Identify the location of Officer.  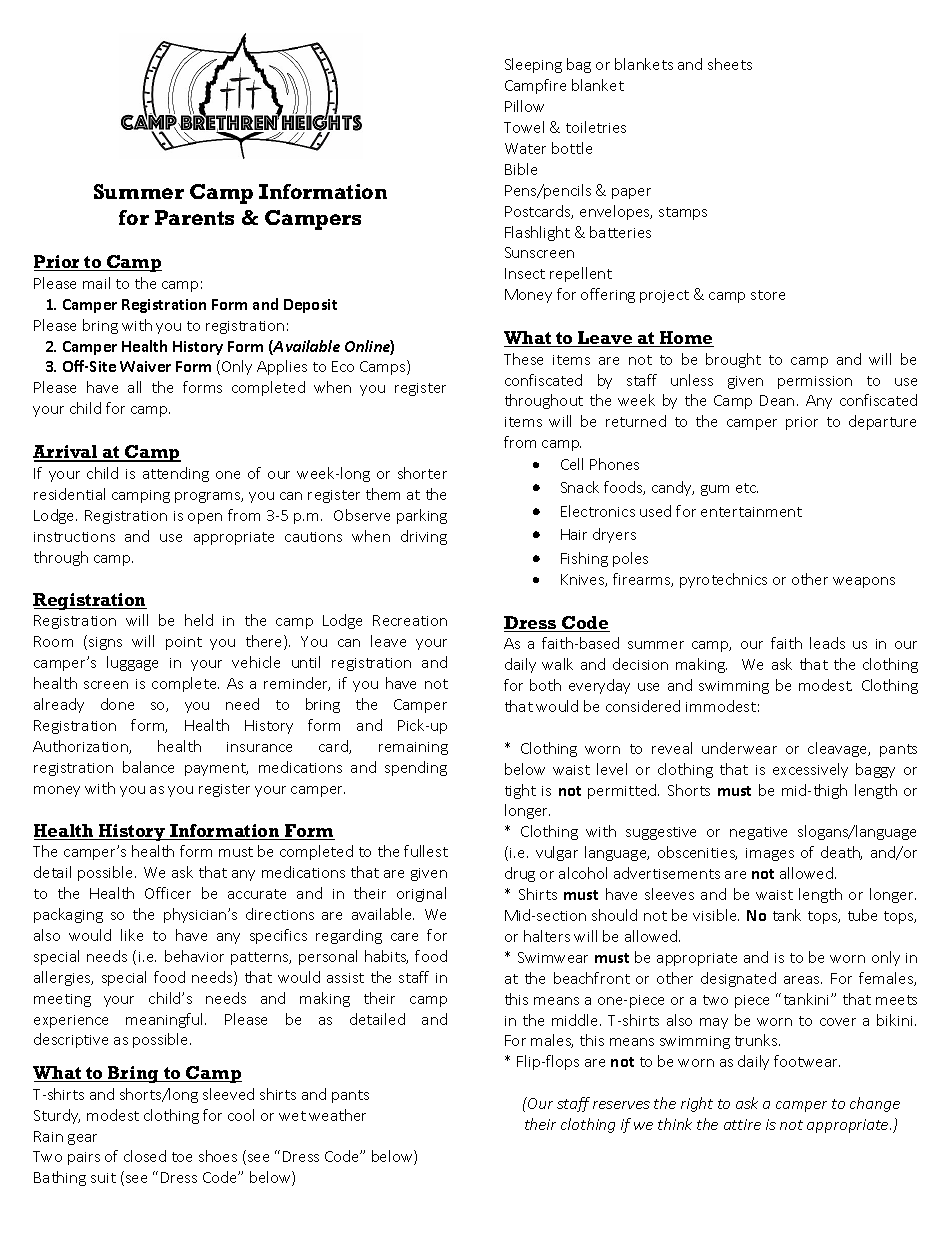
(168, 893).
